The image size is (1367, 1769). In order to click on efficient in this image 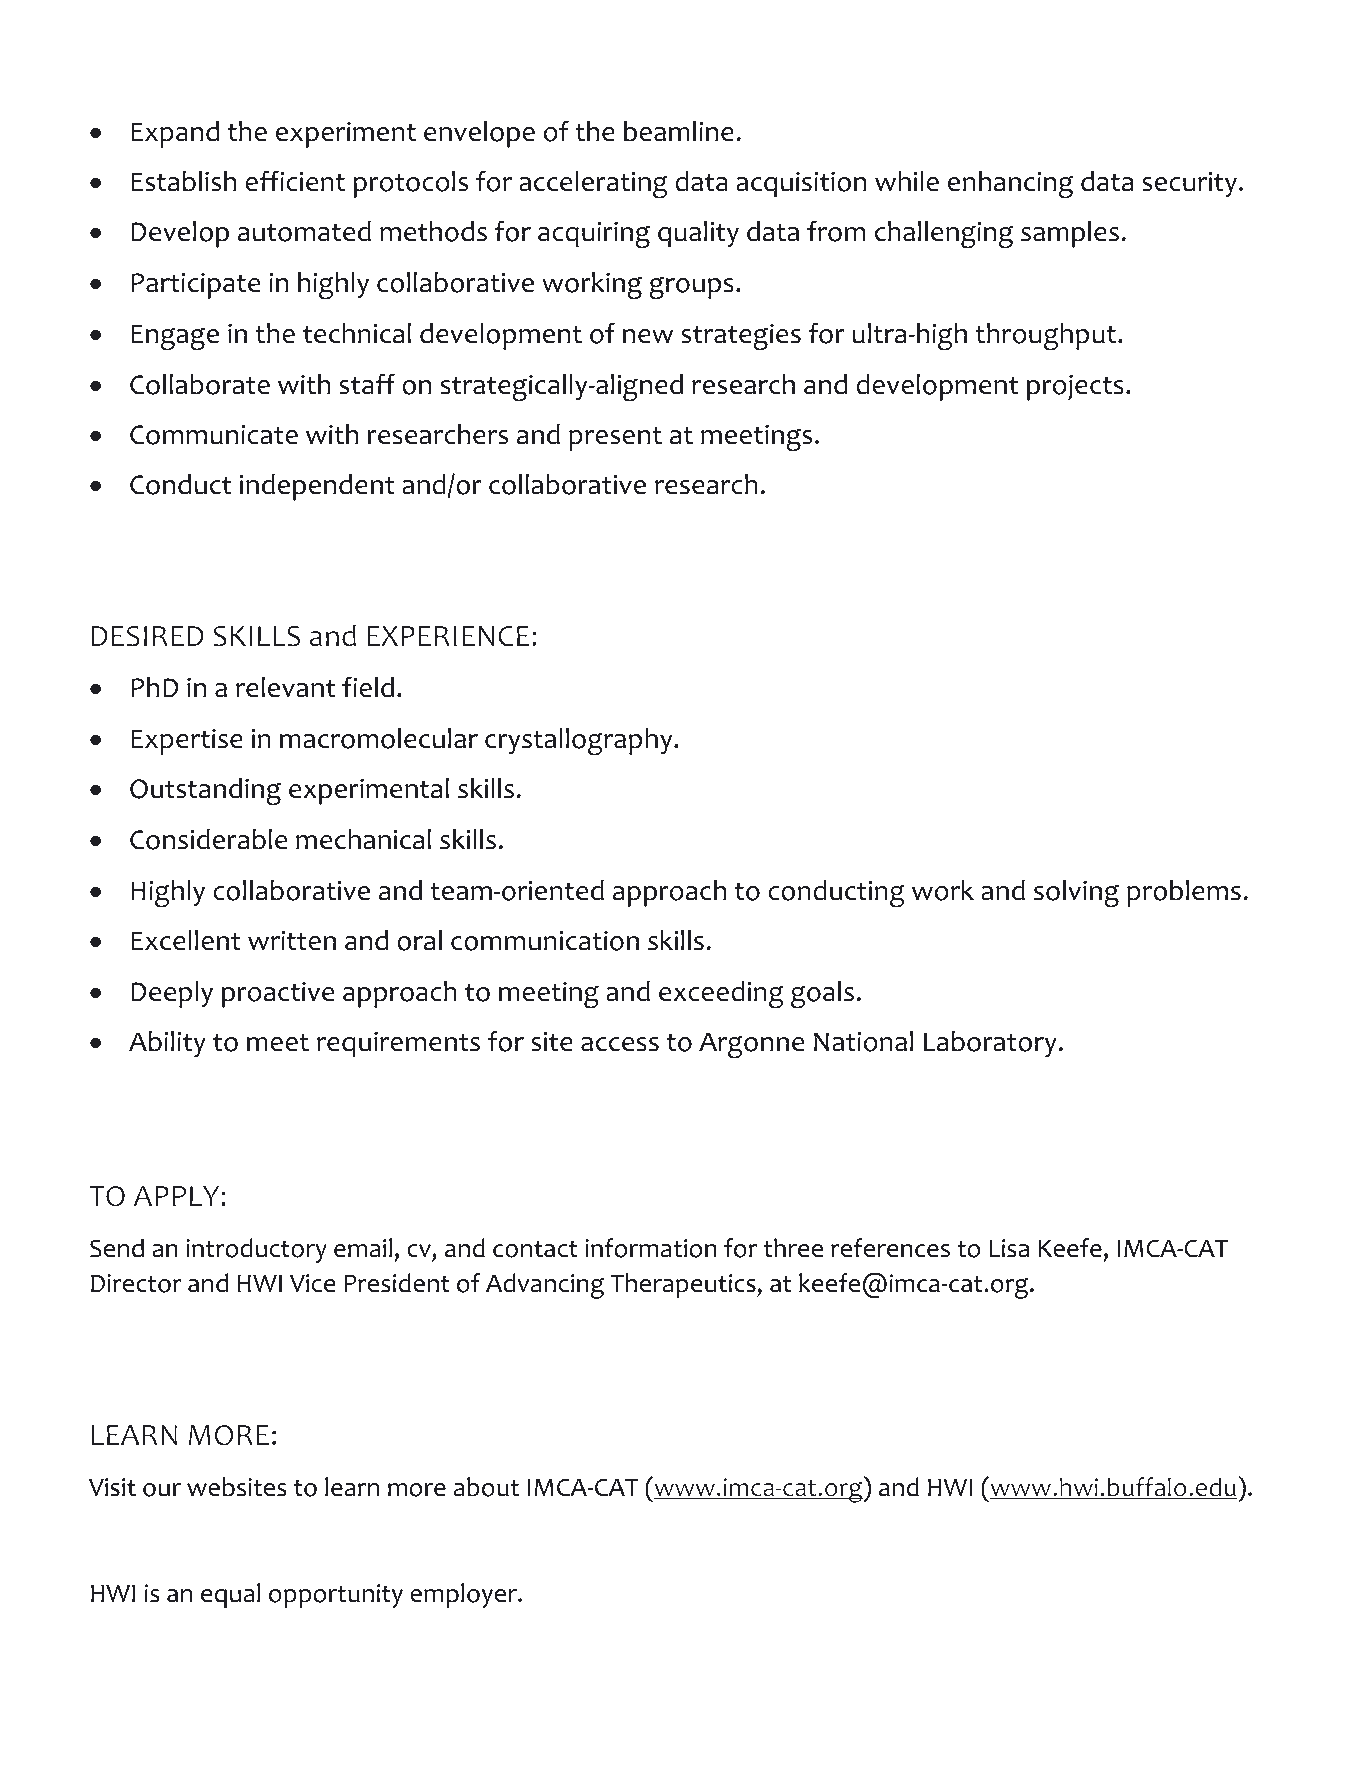, I will do `click(295, 181)`.
